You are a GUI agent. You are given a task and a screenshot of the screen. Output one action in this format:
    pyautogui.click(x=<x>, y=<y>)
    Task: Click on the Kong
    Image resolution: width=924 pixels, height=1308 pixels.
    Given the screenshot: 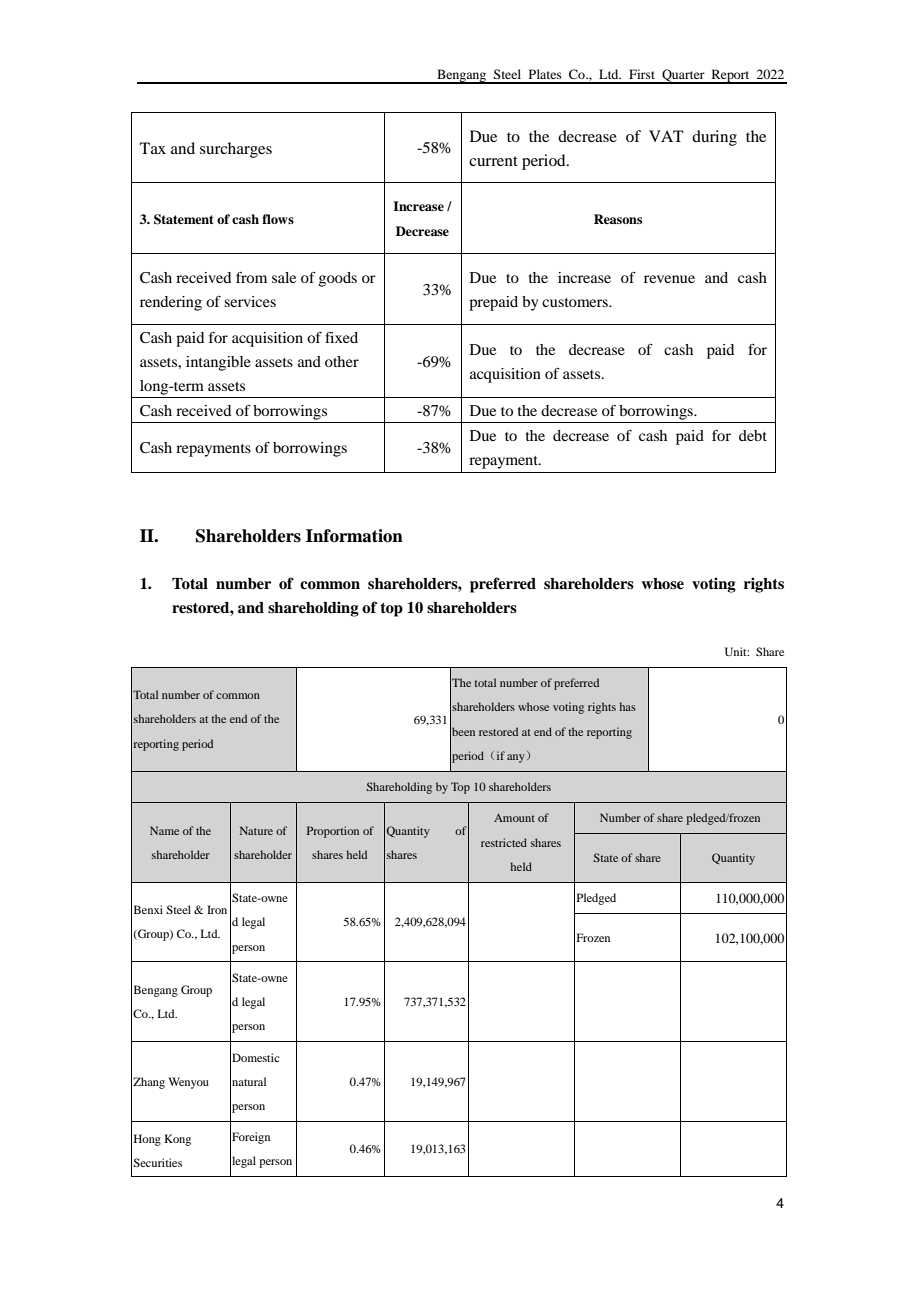 What is the action you would take?
    pyautogui.click(x=177, y=1140)
